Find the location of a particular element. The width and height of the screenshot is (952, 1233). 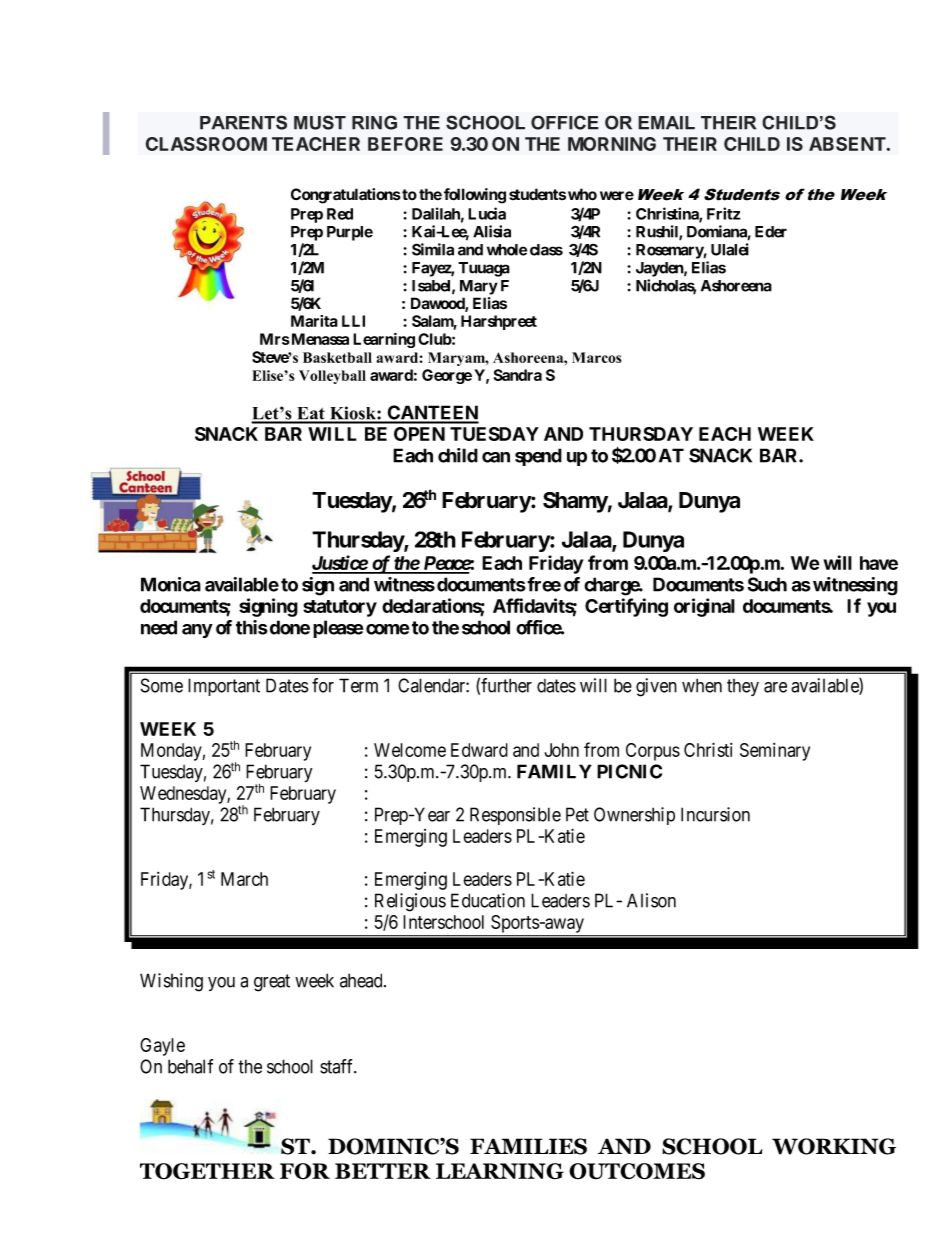

Such is located at coordinates (767, 584).
